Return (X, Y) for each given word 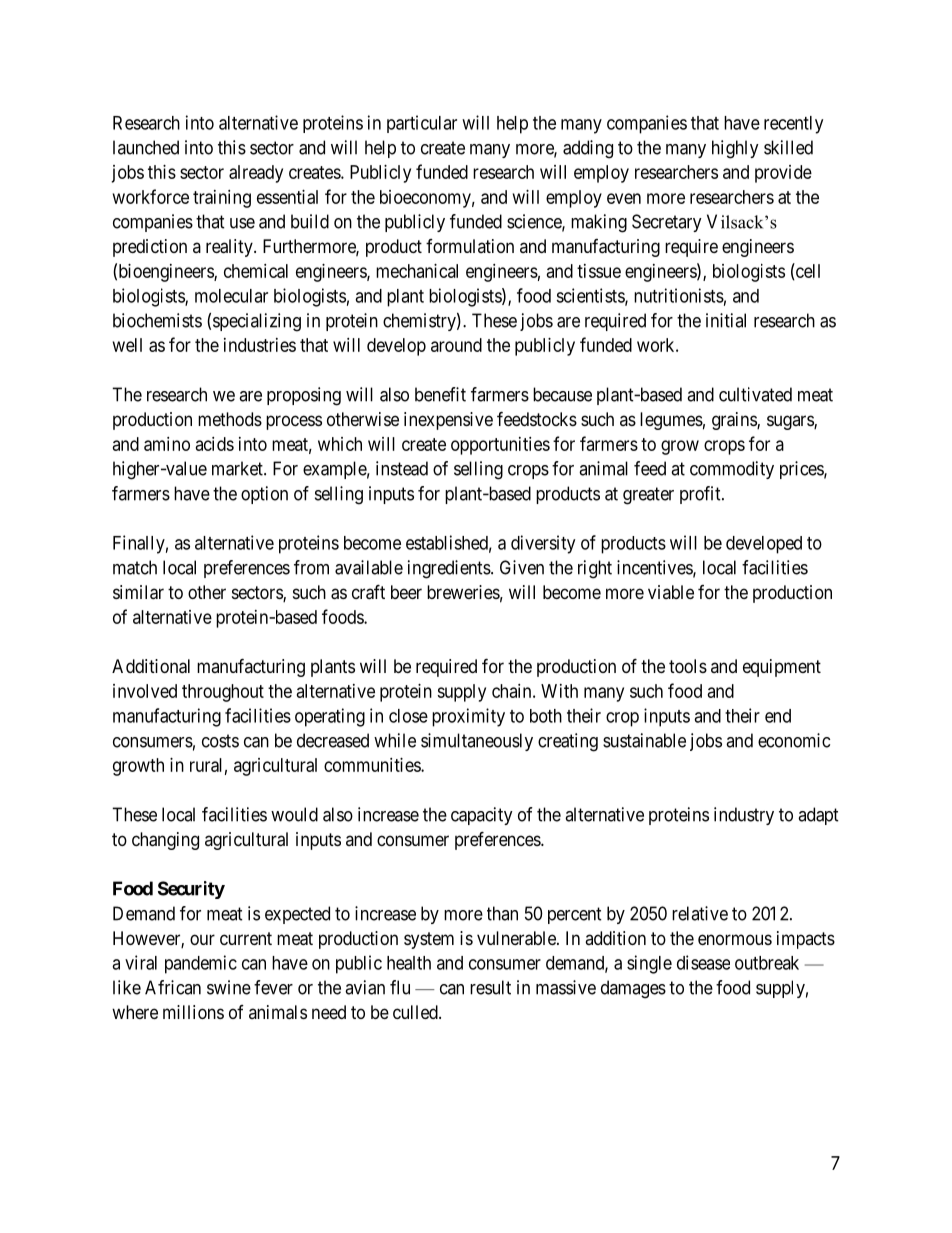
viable (671, 592)
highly (735, 149)
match (135, 567)
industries (260, 345)
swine (229, 987)
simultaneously (477, 742)
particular (422, 124)
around (456, 345)
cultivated (755, 394)
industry (744, 816)
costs (220, 741)
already (256, 174)
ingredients (449, 569)
